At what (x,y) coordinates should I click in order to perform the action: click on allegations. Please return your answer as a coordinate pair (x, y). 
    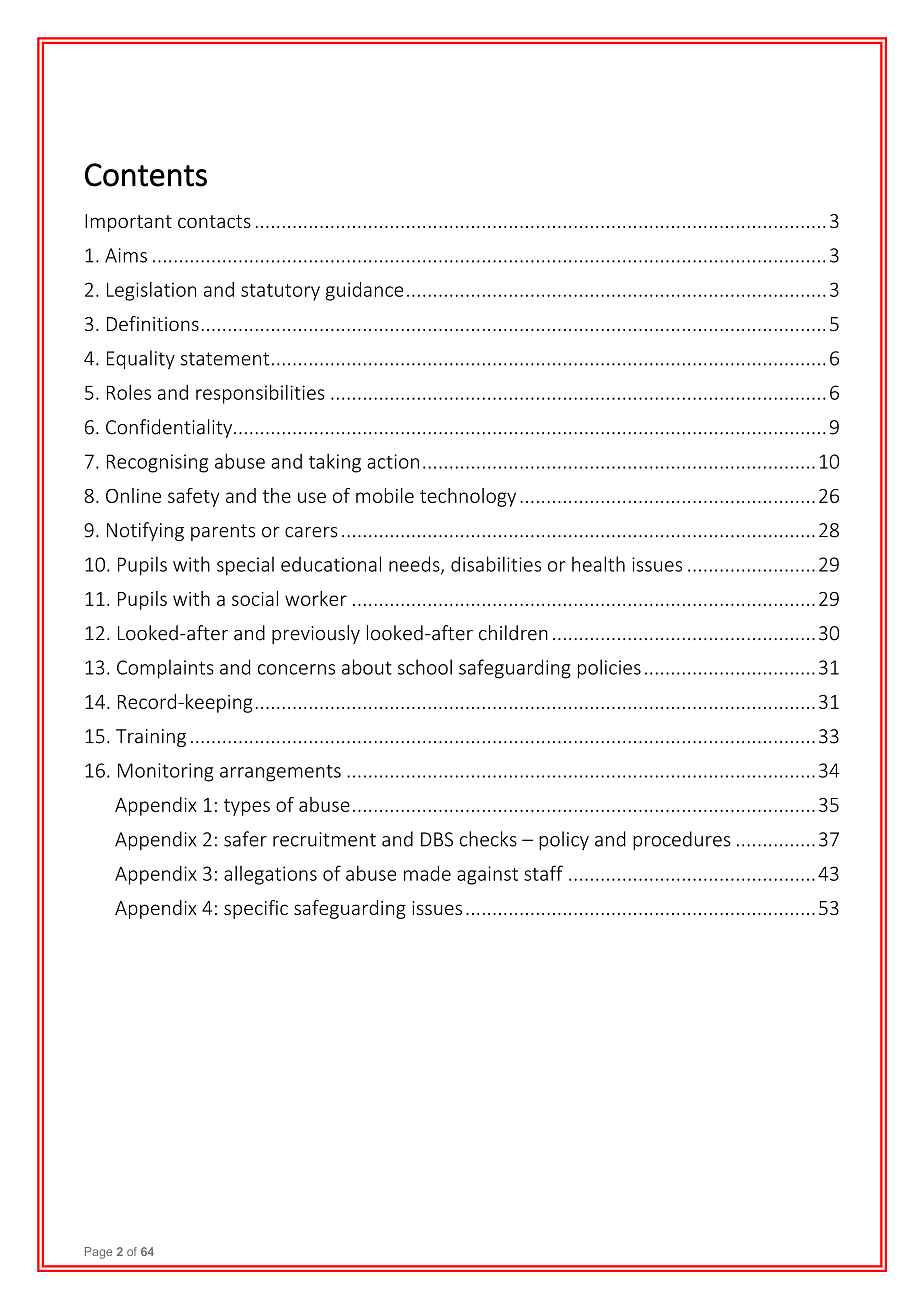
    Looking at the image, I should click on (270, 875).
